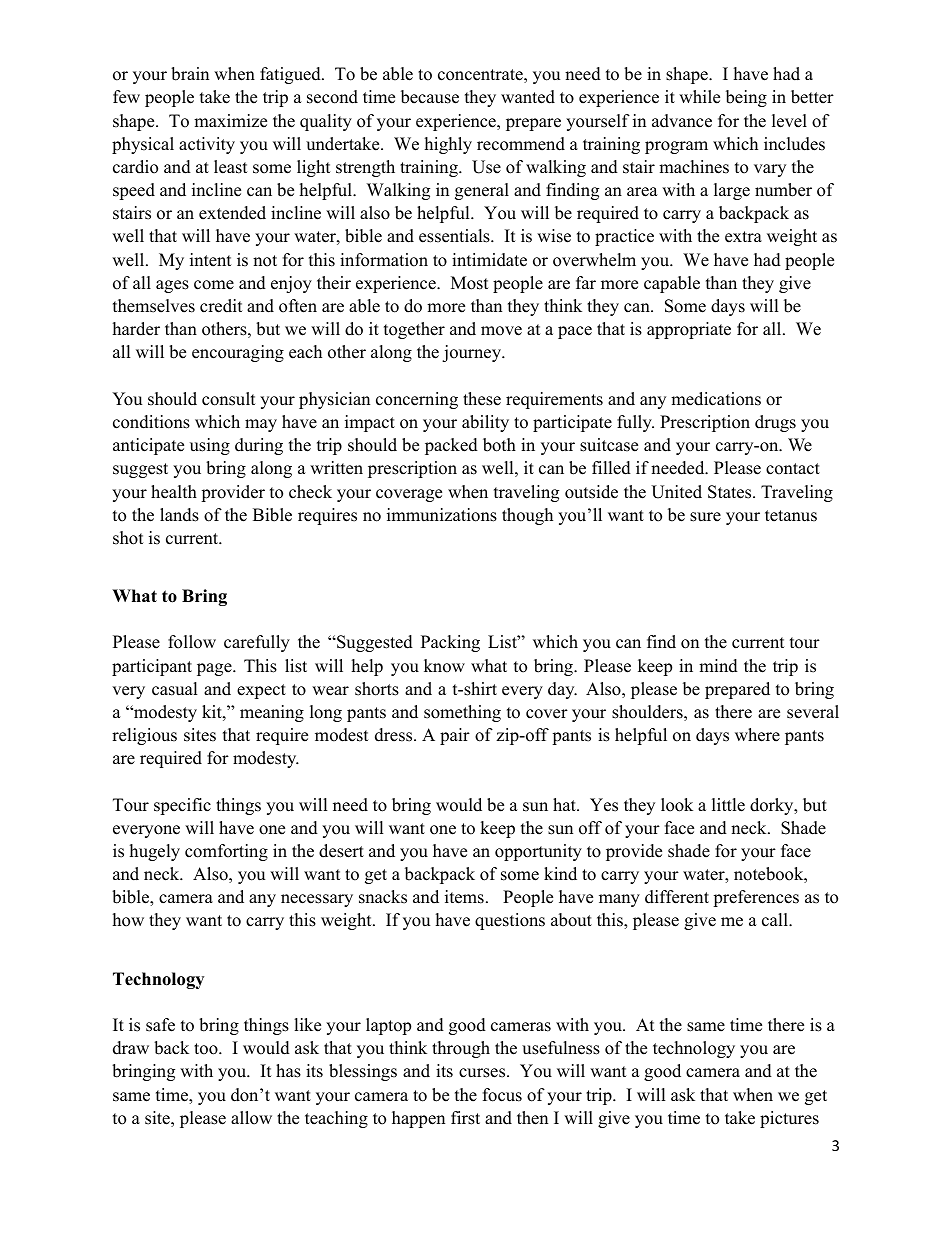 This screenshot has height=1233, width=952. I want to click on ability, so click(485, 423).
